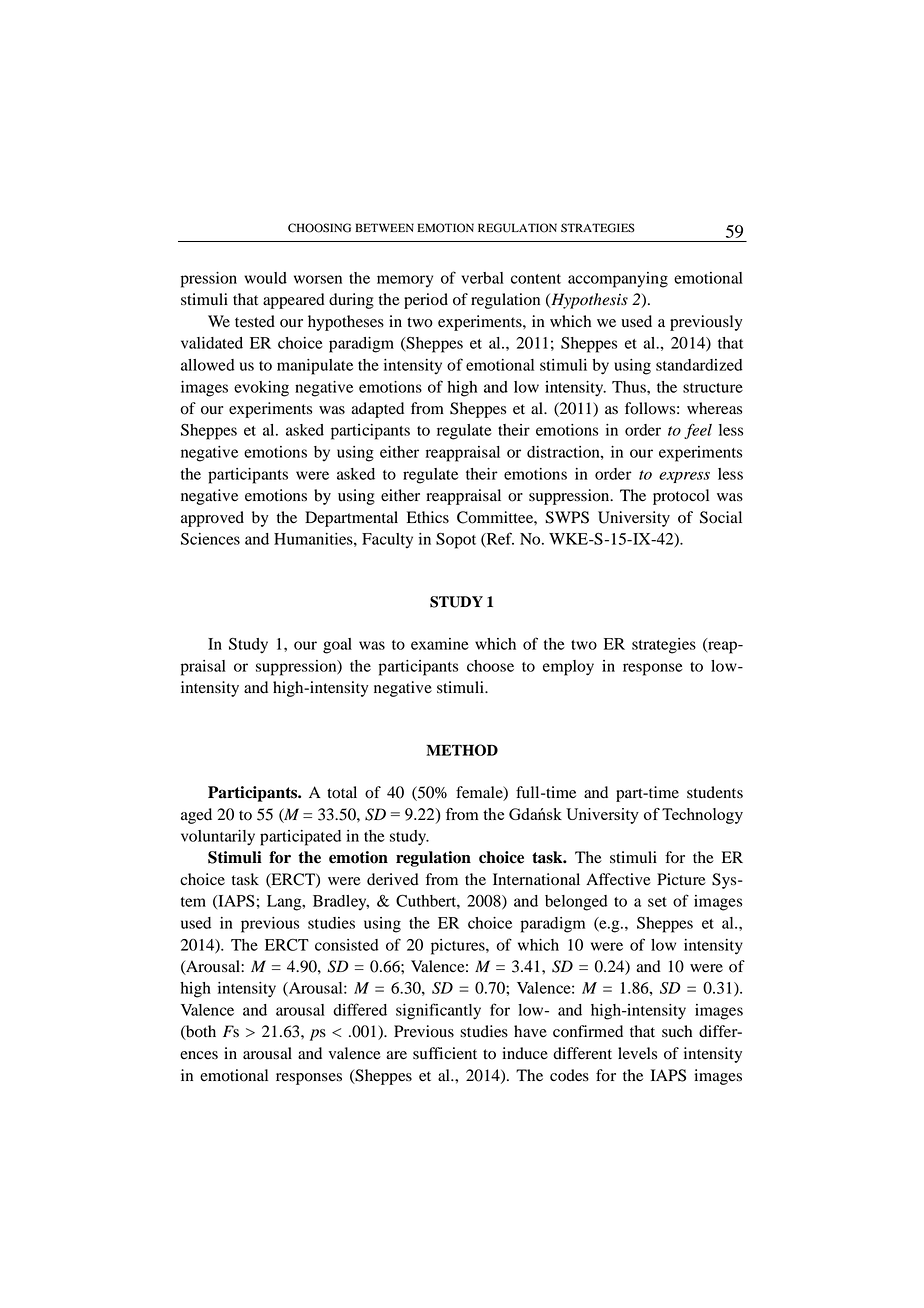 This page has height=1308, width=924. What do you see at coordinates (482, 278) in the page?
I see `verbal` at bounding box center [482, 278].
